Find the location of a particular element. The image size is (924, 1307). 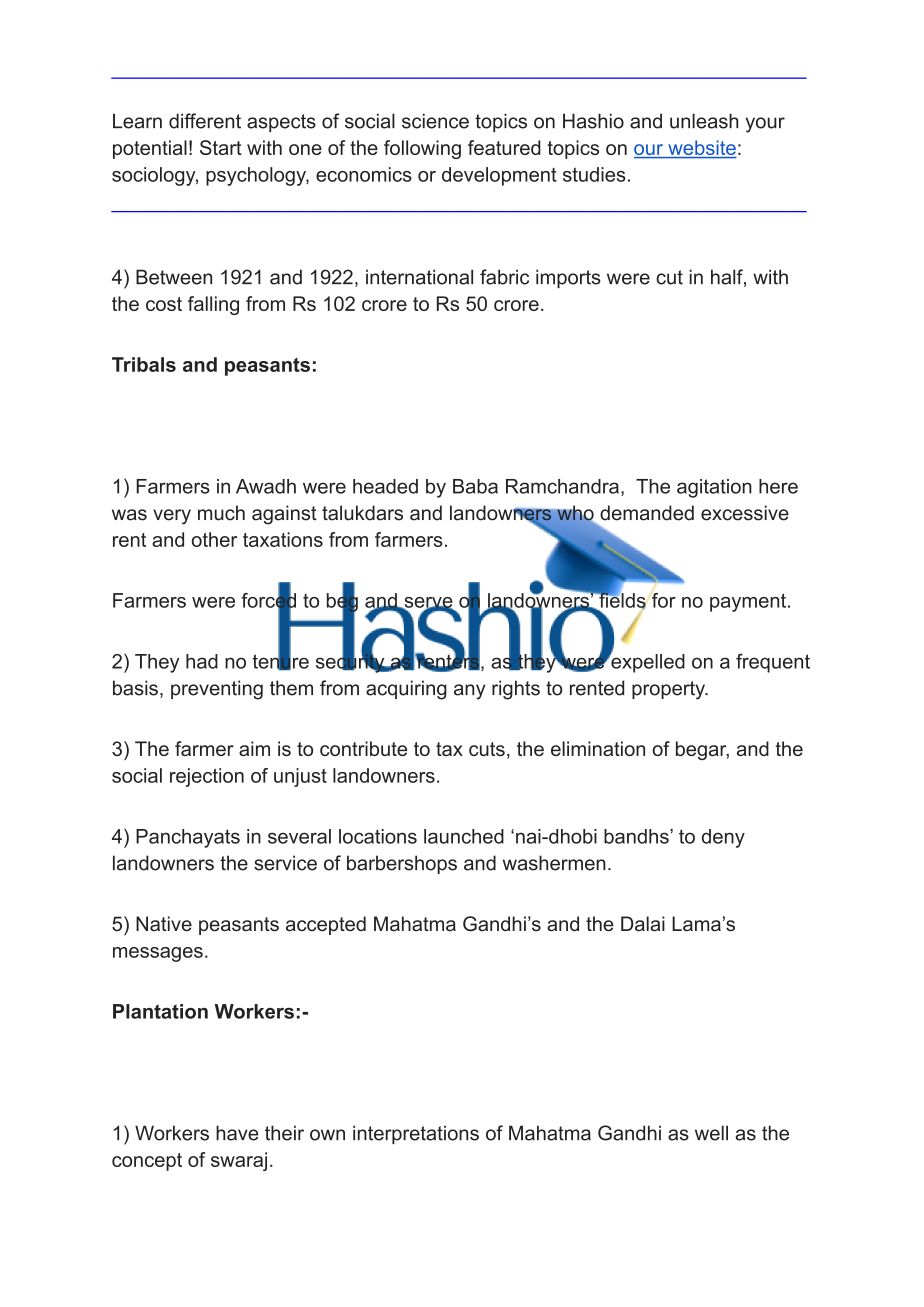

any is located at coordinates (469, 692).
